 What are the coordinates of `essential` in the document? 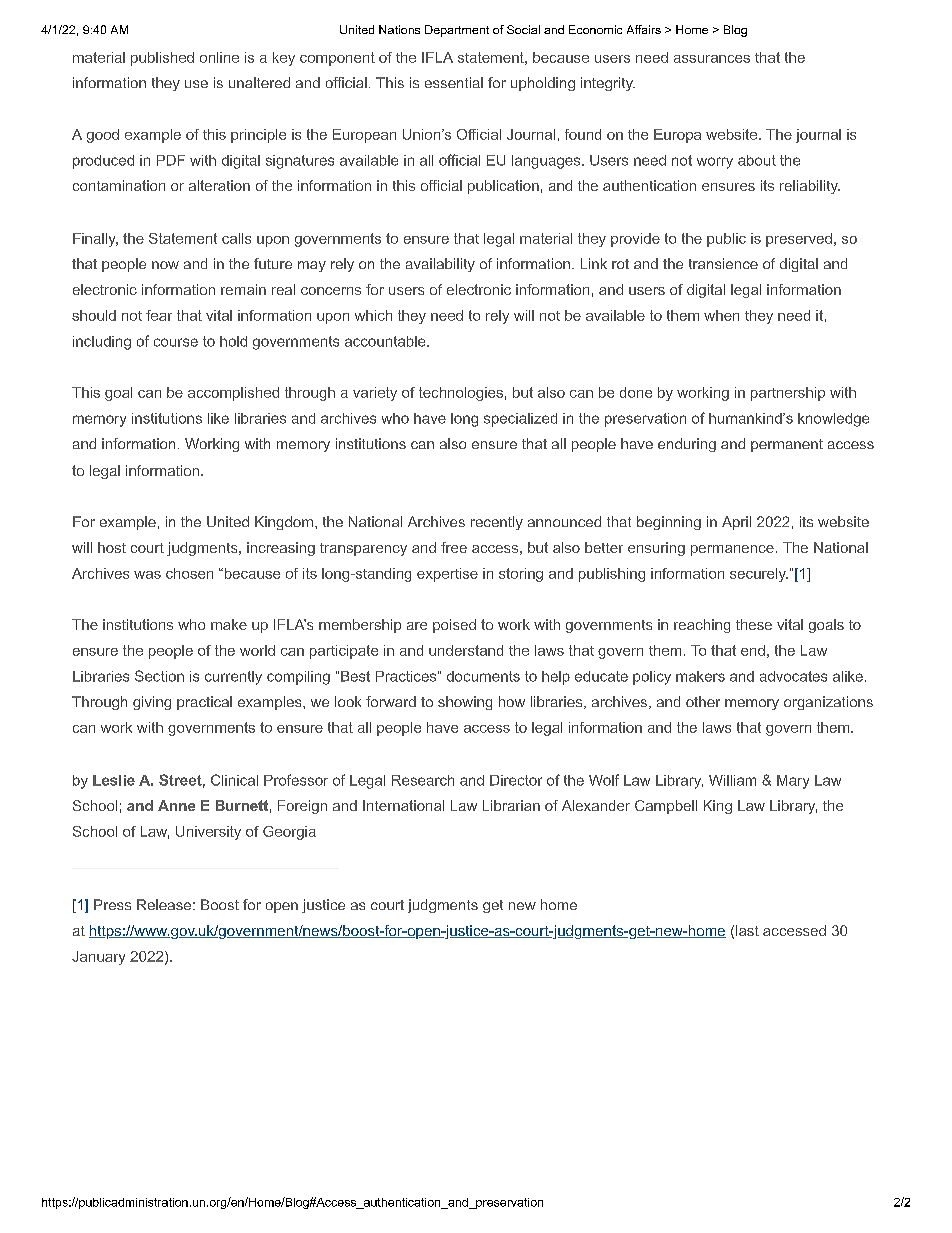 It's located at (454, 82).
